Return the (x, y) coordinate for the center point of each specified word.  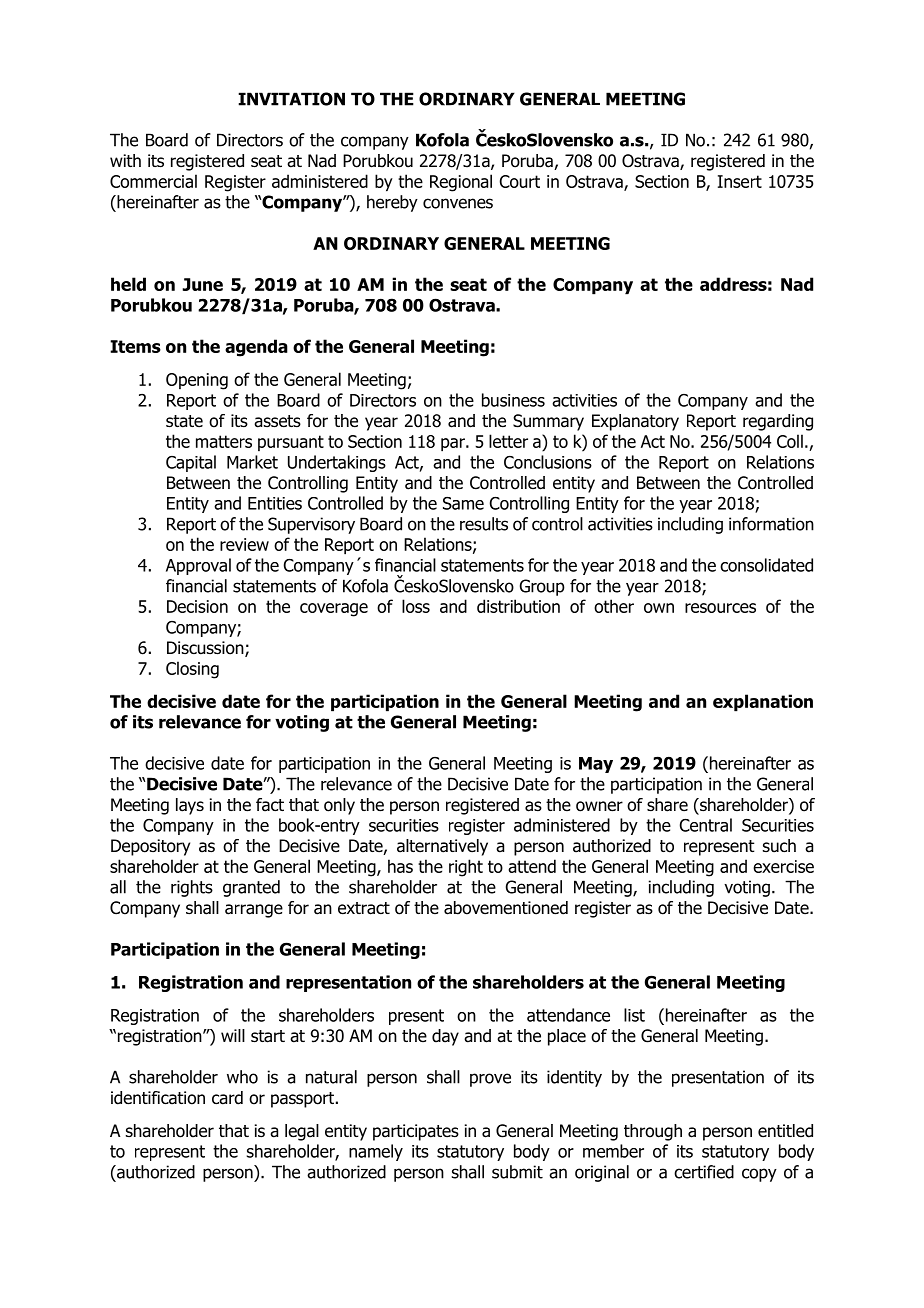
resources (720, 608)
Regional (461, 183)
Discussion (206, 649)
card (227, 1098)
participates (416, 1132)
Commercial (153, 181)
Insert (740, 181)
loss (416, 606)
